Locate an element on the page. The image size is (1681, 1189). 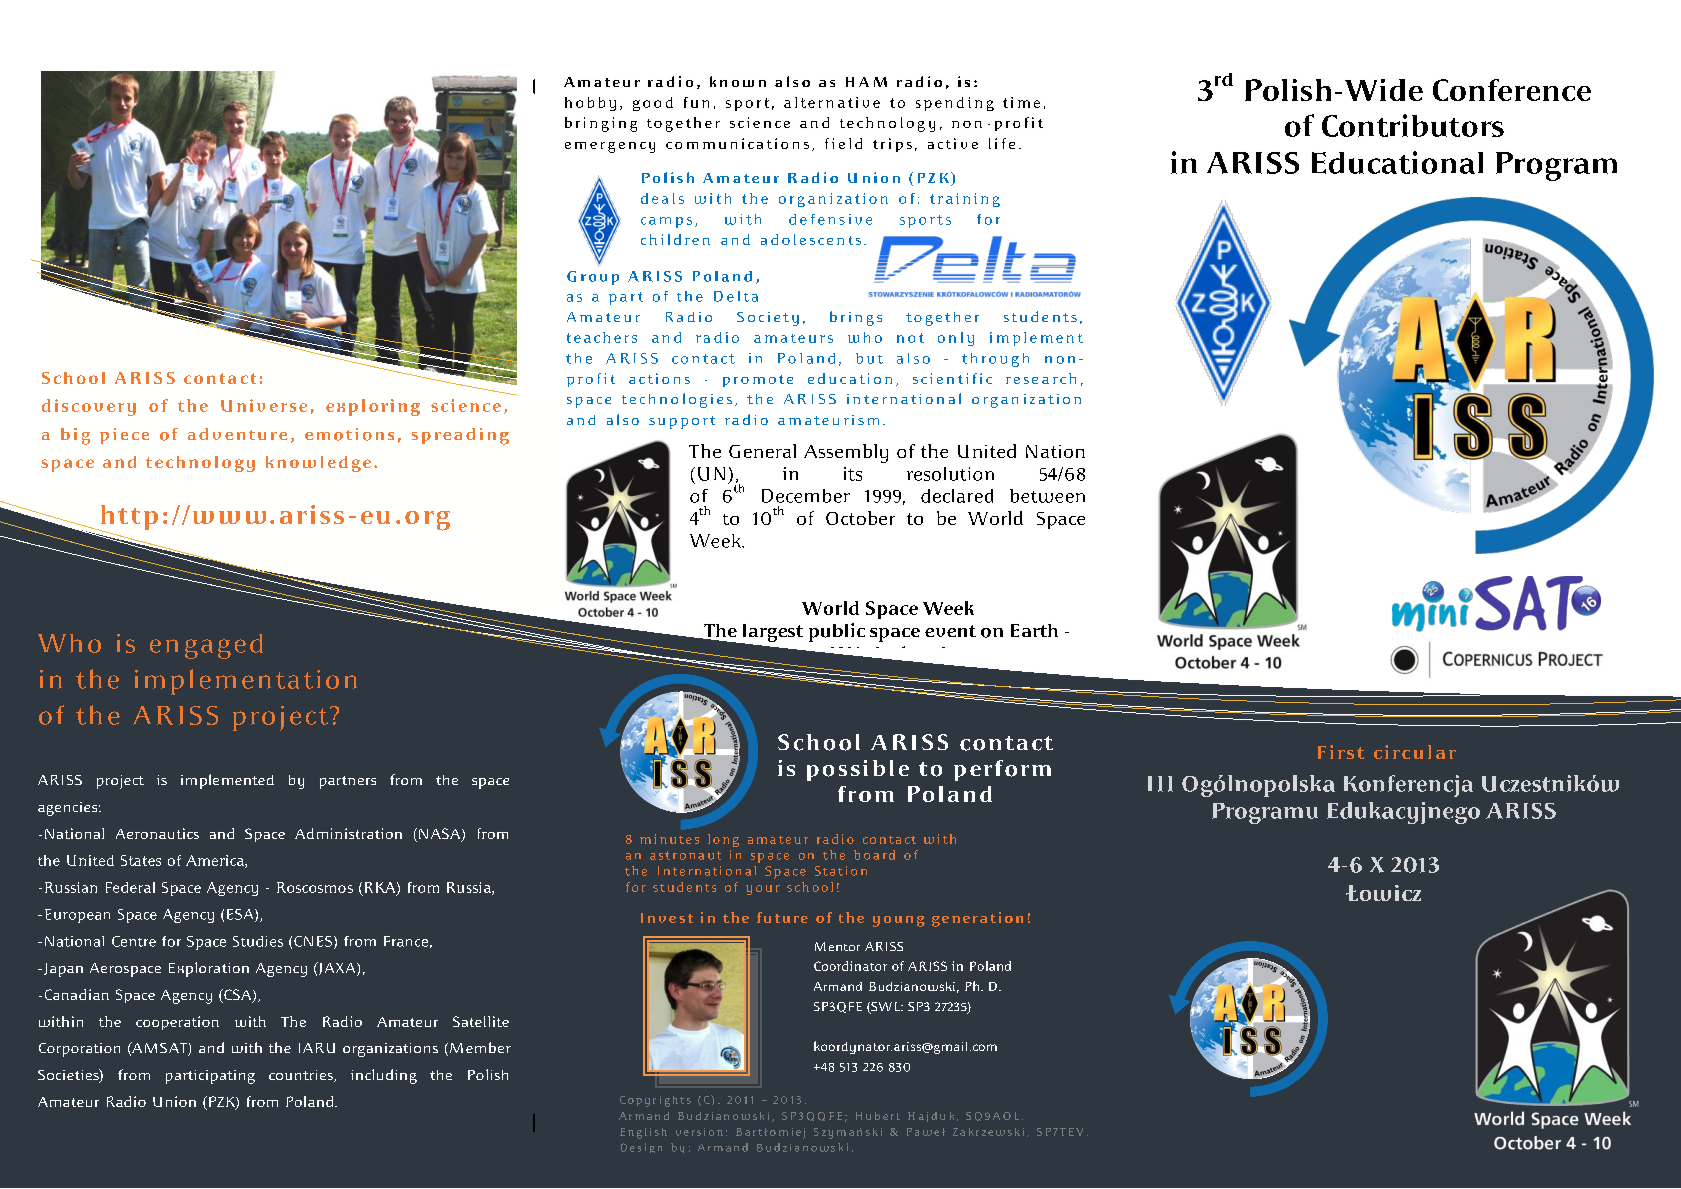
Contributors is located at coordinates (1413, 125).
